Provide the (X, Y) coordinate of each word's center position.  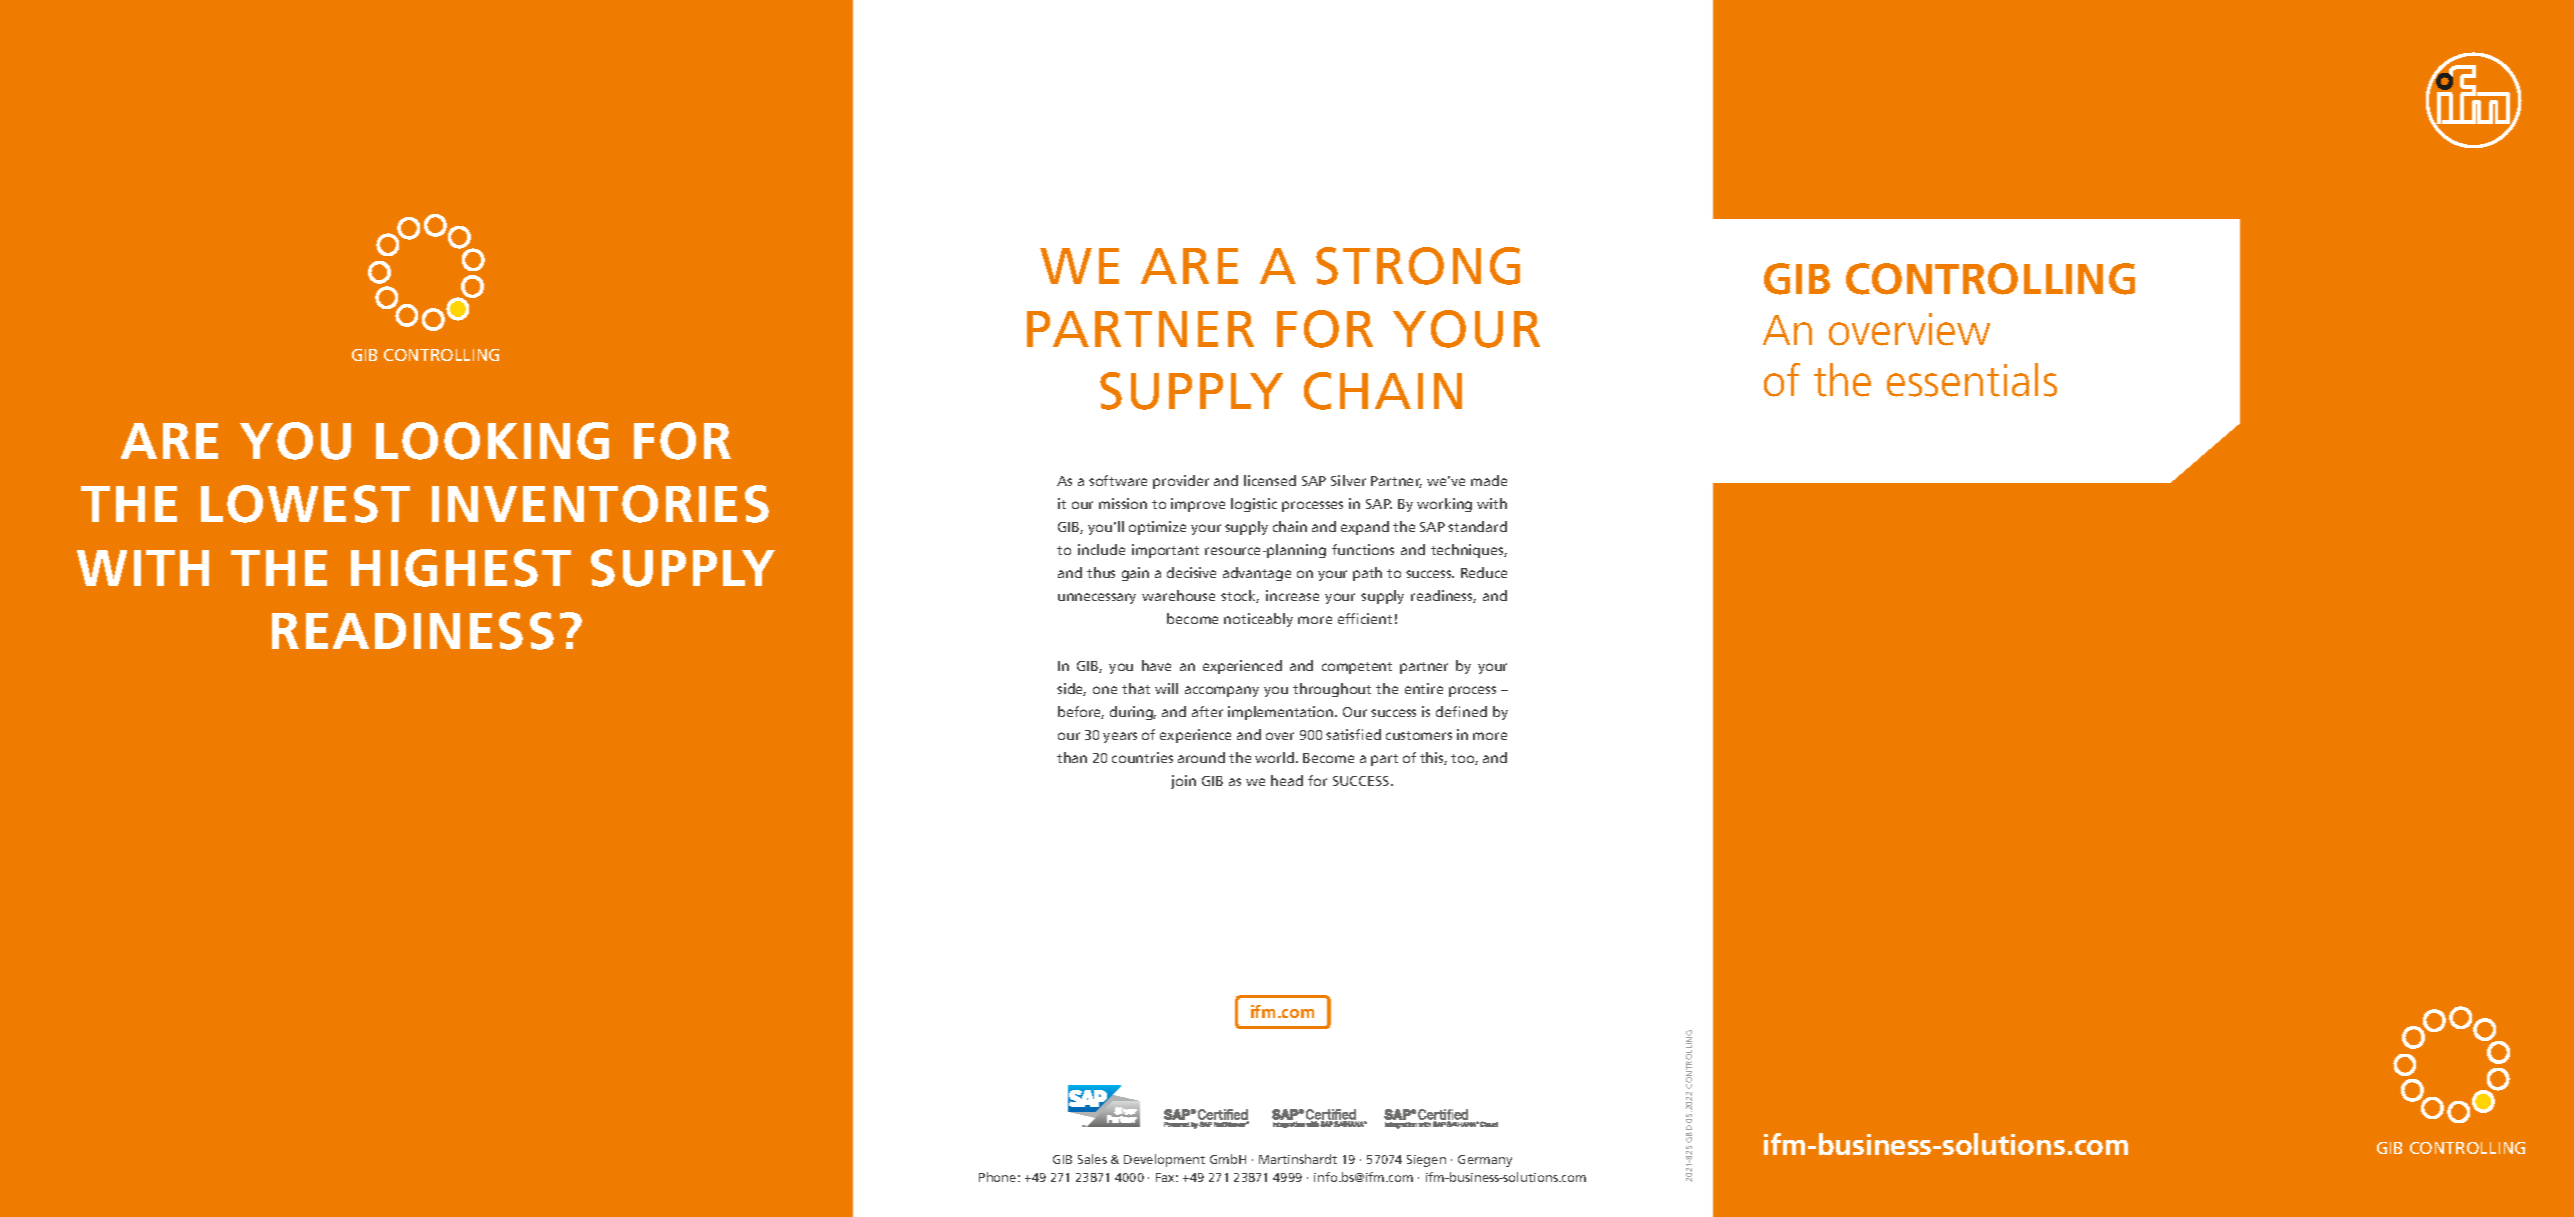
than (1072, 757)
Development (1164, 1160)
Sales (1092, 1159)
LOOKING (492, 441)
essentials (1972, 380)
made (1489, 480)
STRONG (1418, 266)
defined (1461, 711)
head (1287, 780)
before (1081, 712)
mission (1123, 503)
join (1183, 782)
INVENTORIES (600, 504)
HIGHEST (461, 568)
